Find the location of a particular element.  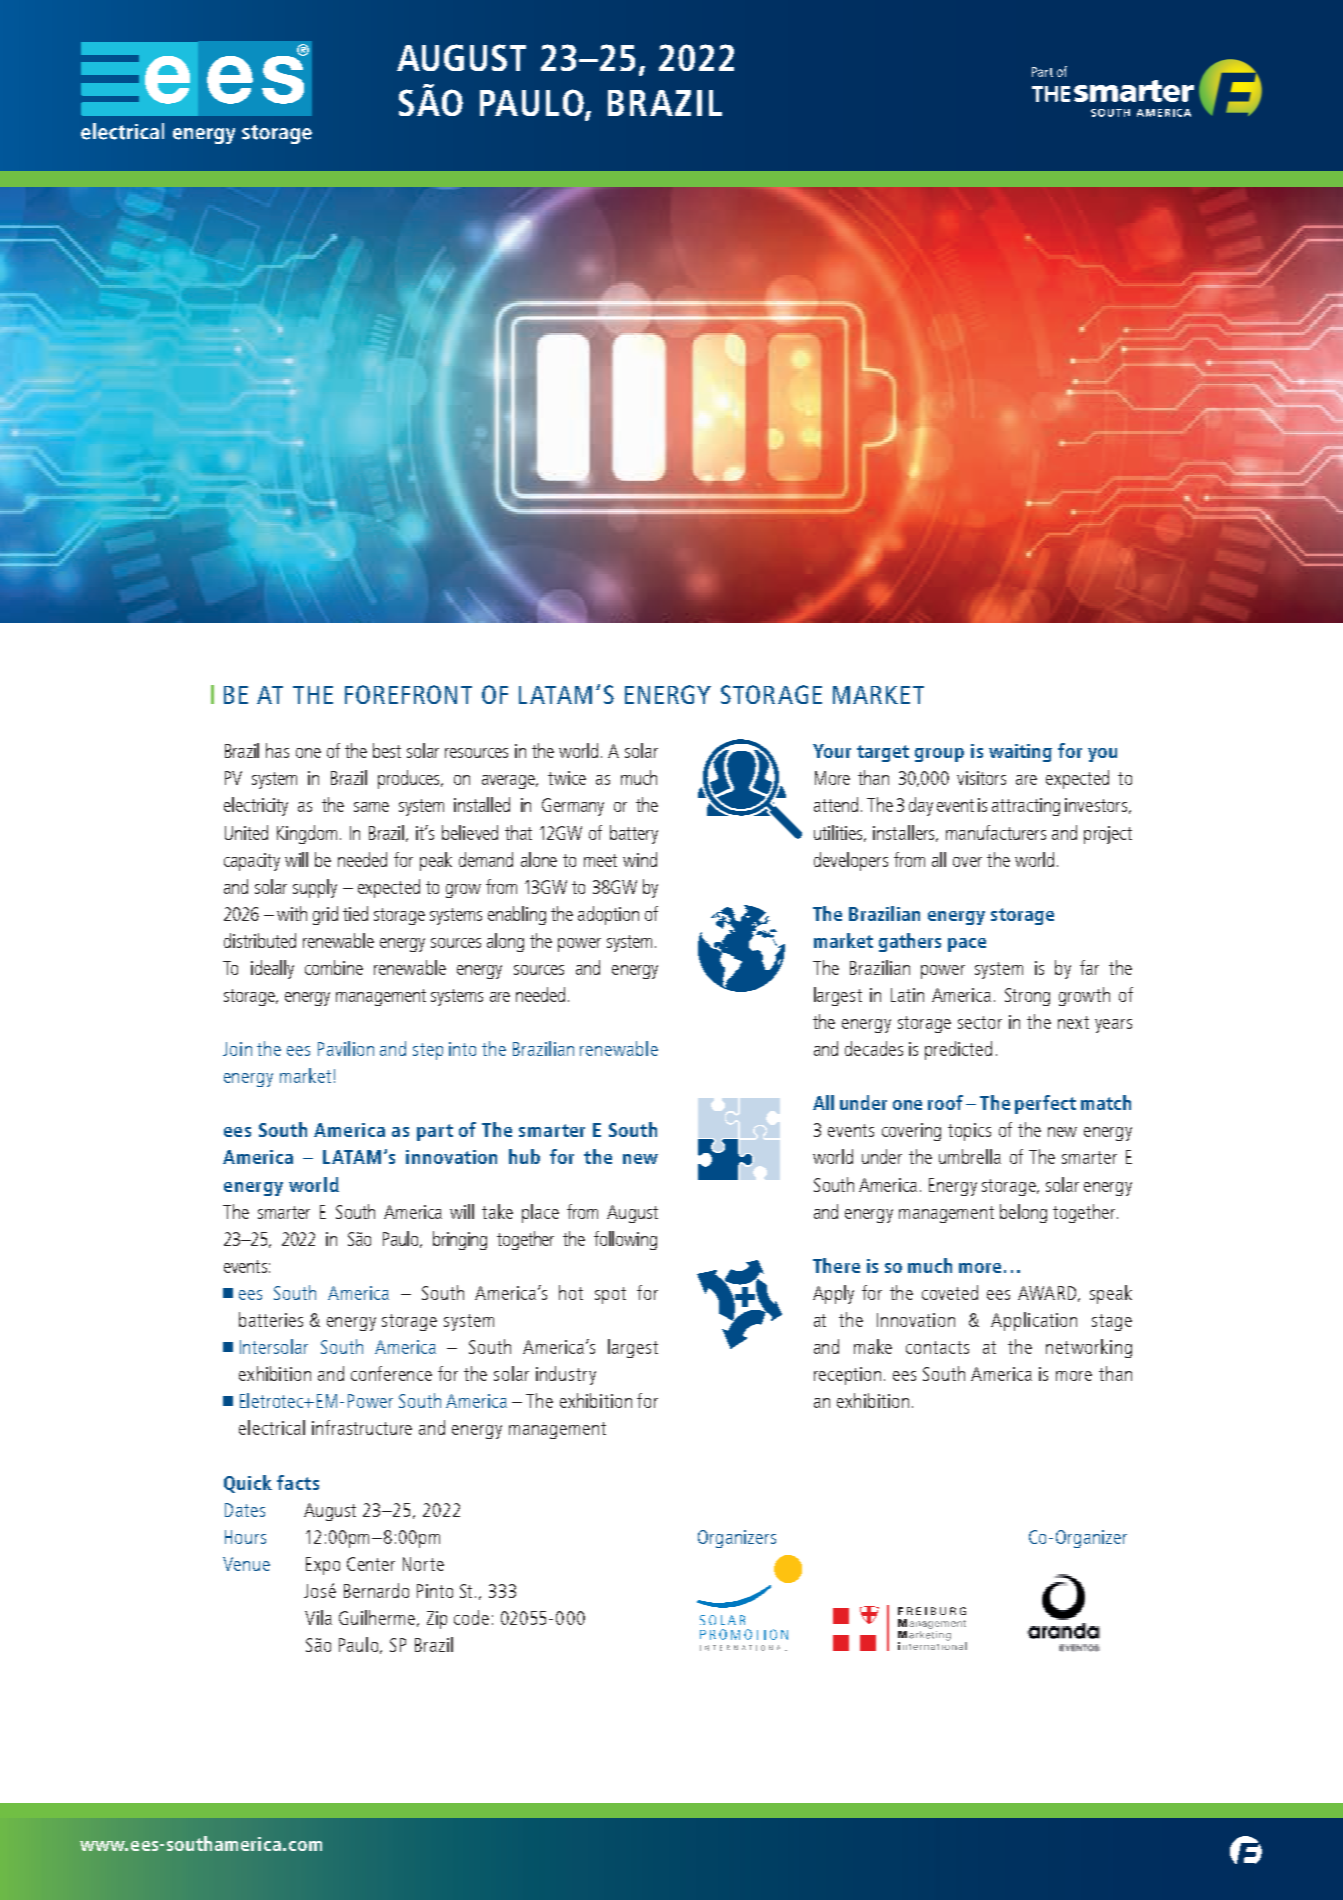

adoption is located at coordinates (608, 915).
